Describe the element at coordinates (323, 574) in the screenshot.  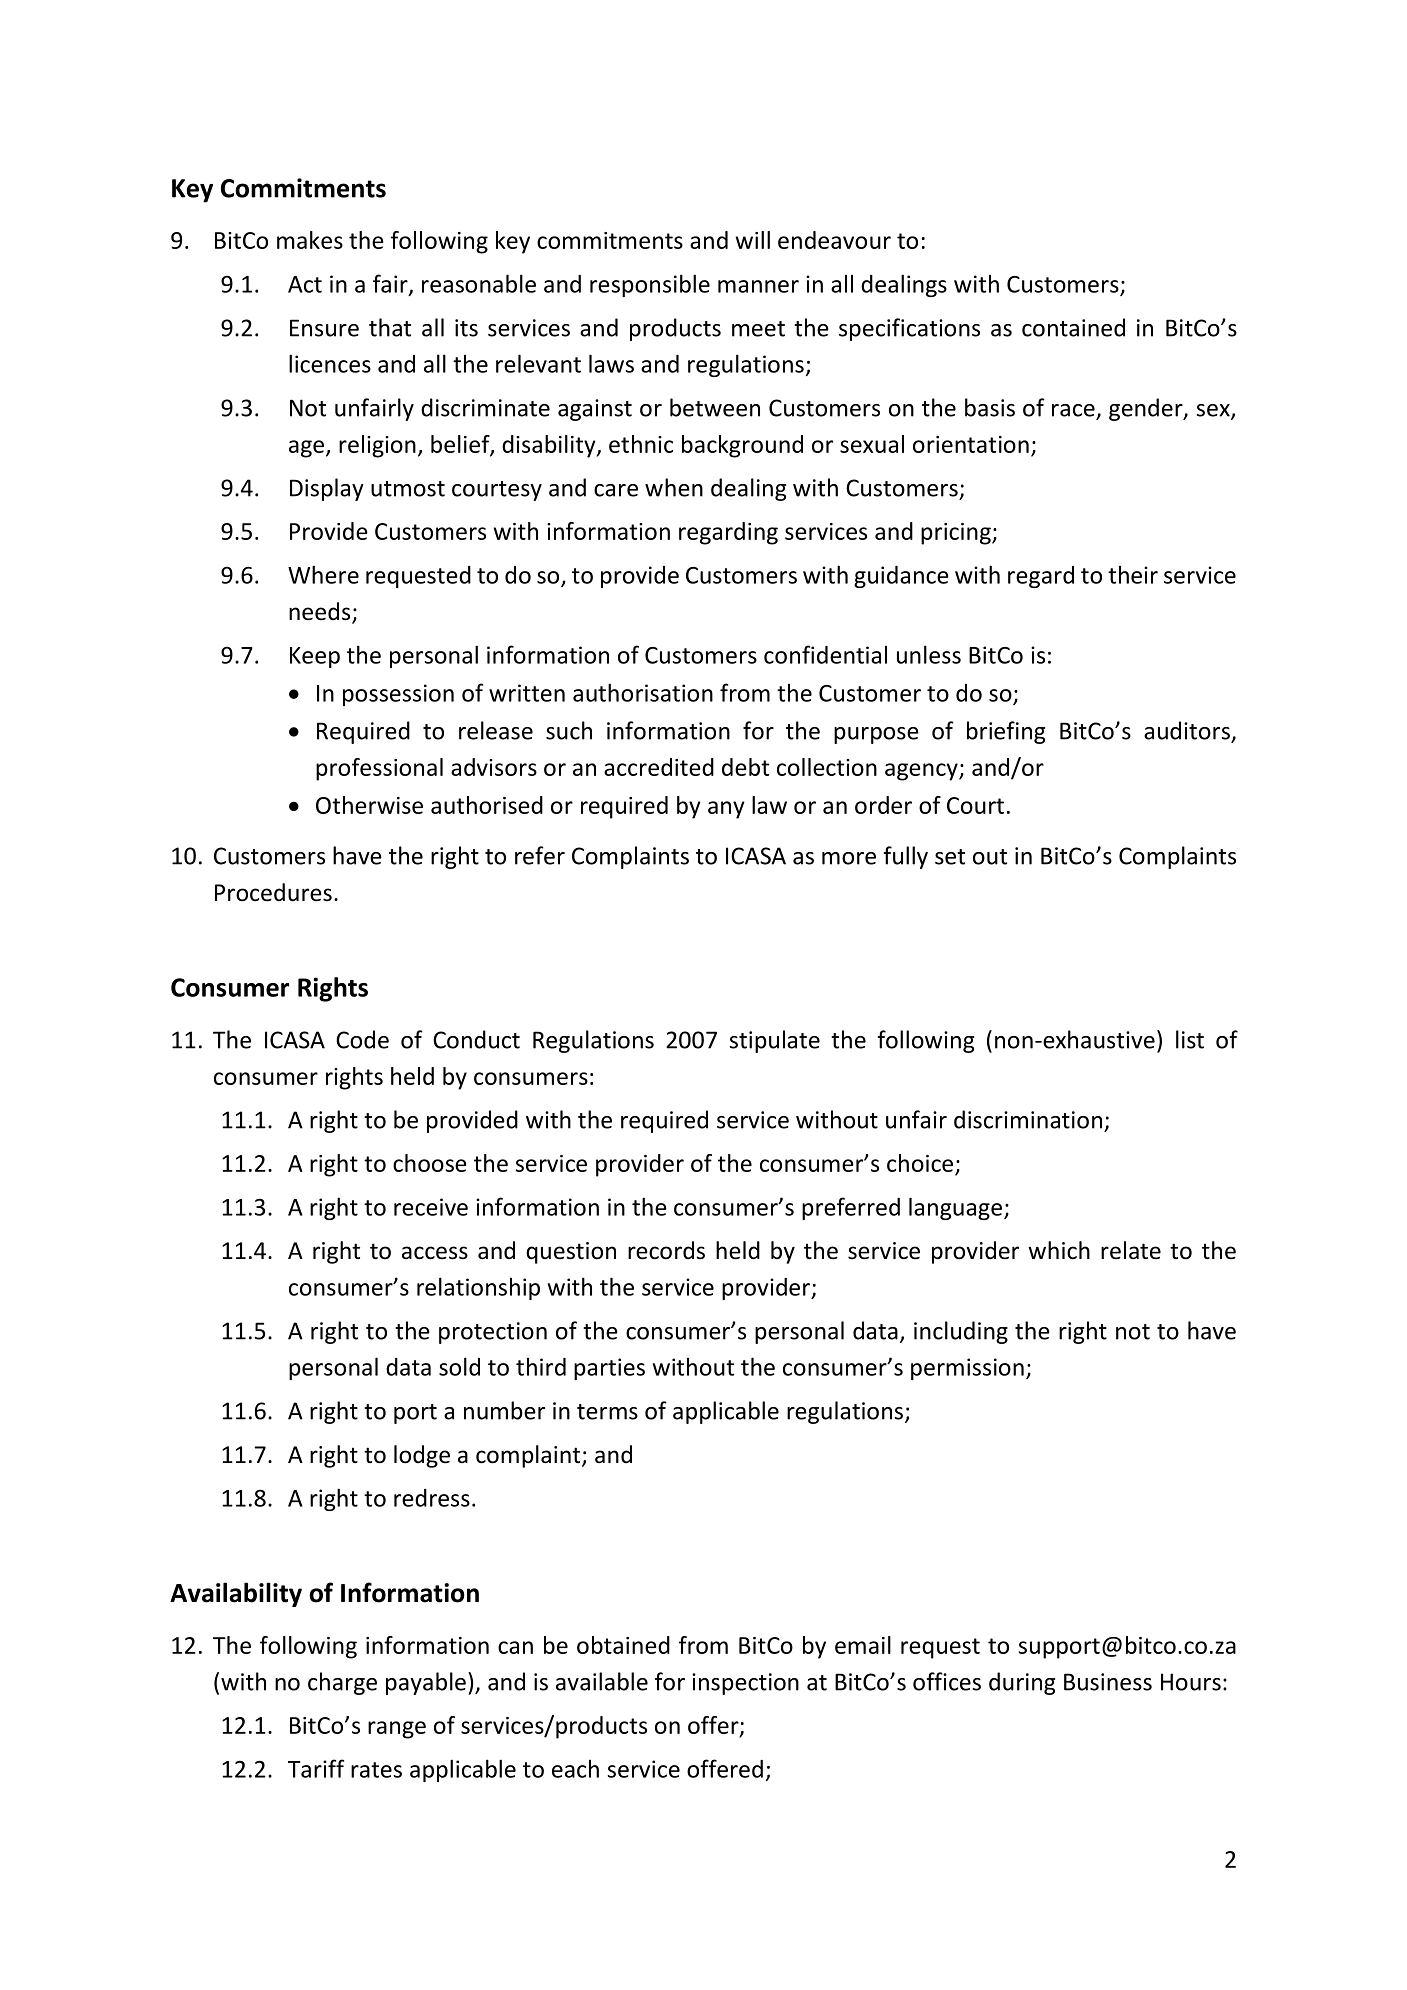
I see `Where` at that location.
